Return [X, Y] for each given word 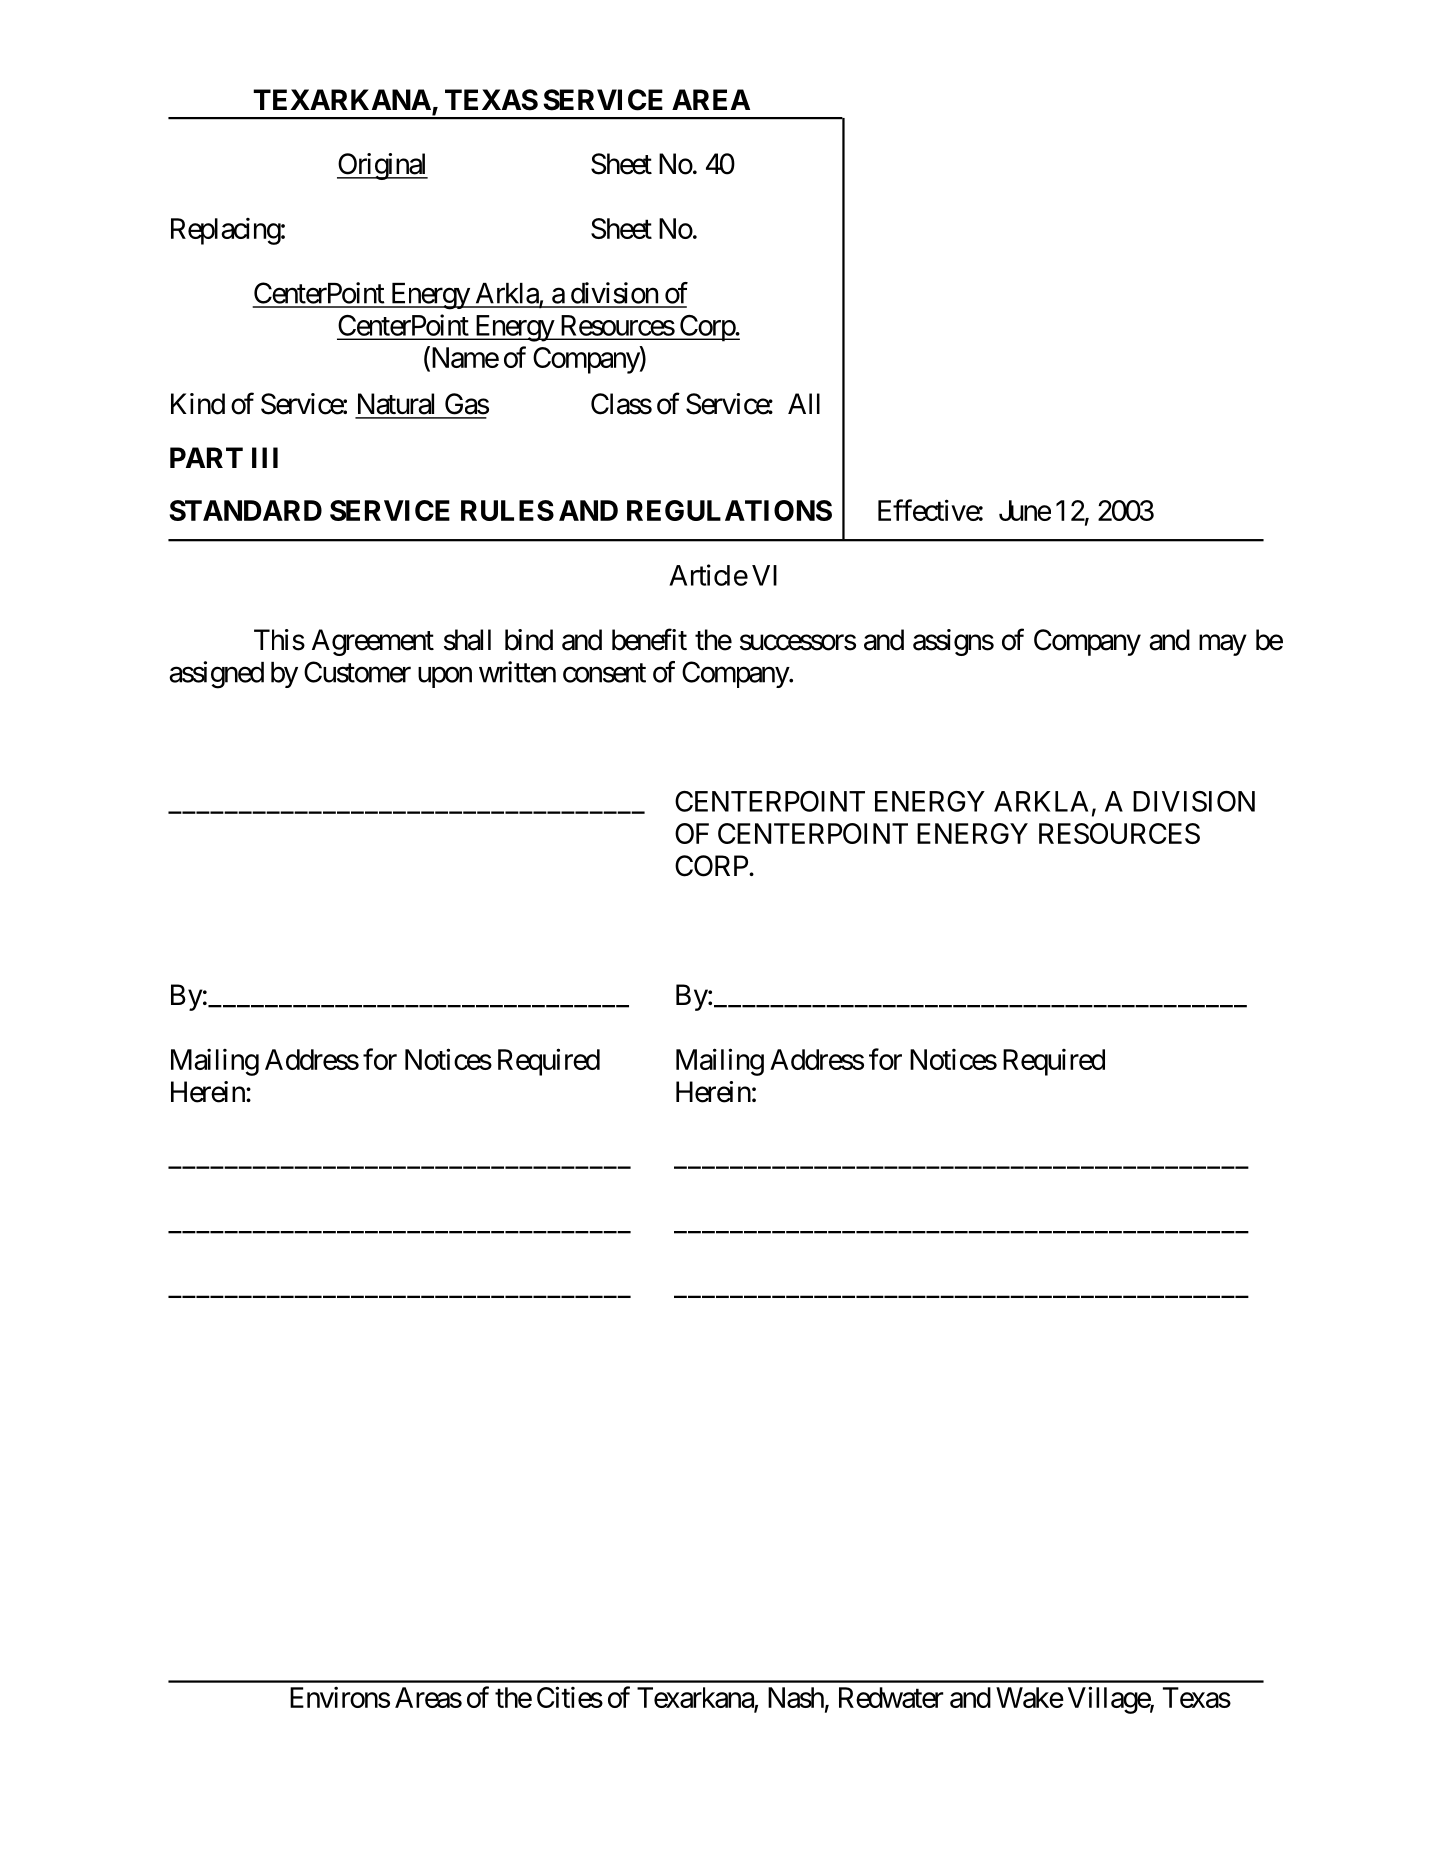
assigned [216, 675]
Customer [357, 672]
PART [206, 457]
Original [382, 166]
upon [445, 677]
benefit [649, 639]
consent [604, 673]
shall [467, 640]
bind [529, 640]
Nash [796, 1697]
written [517, 672]
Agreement [373, 642]
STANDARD [245, 510]
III [265, 457]
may [1223, 645]
